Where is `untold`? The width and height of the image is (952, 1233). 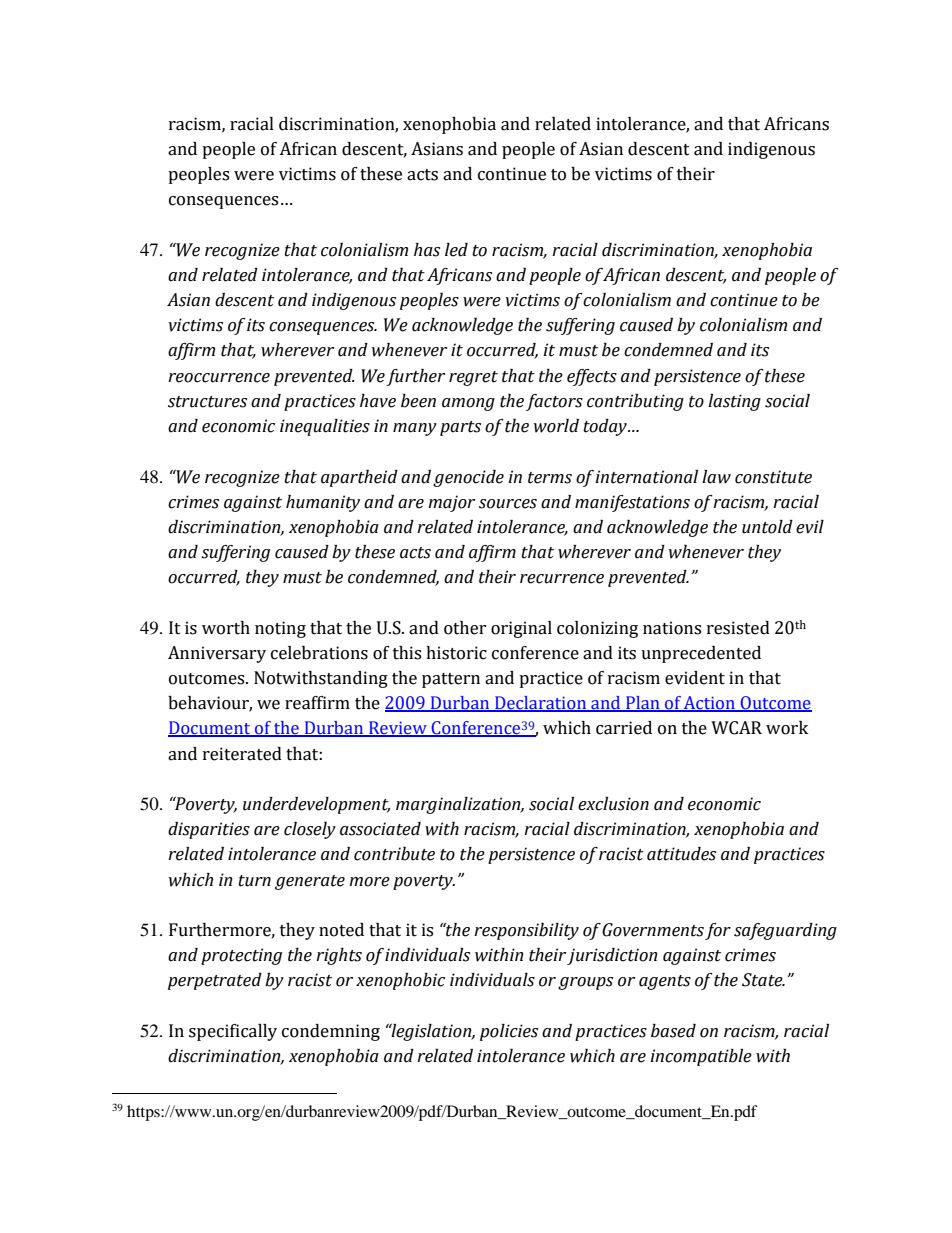 untold is located at coordinates (767, 527).
